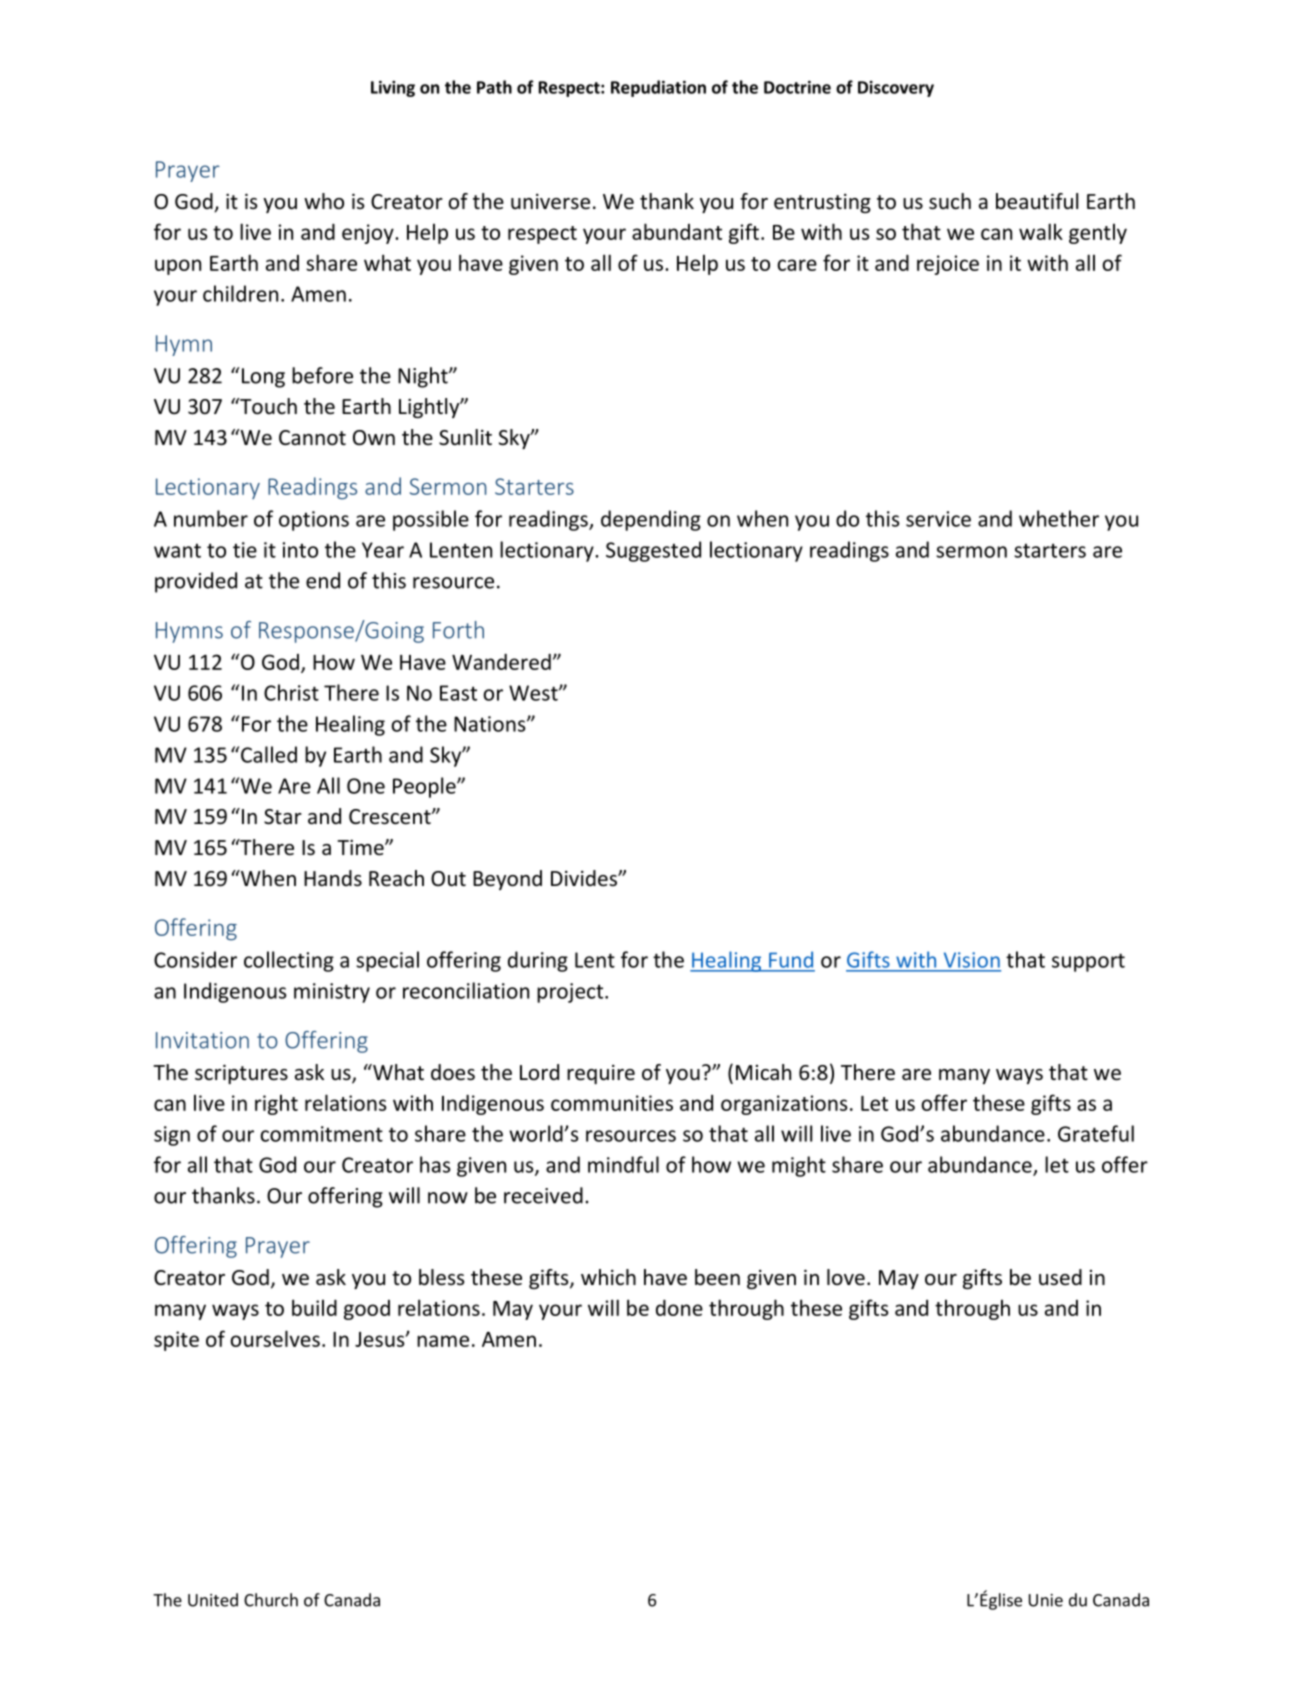 Image resolution: width=1304 pixels, height=1687 pixels. Describe the element at coordinates (271, 1600) in the image. I see `Church` at that location.
